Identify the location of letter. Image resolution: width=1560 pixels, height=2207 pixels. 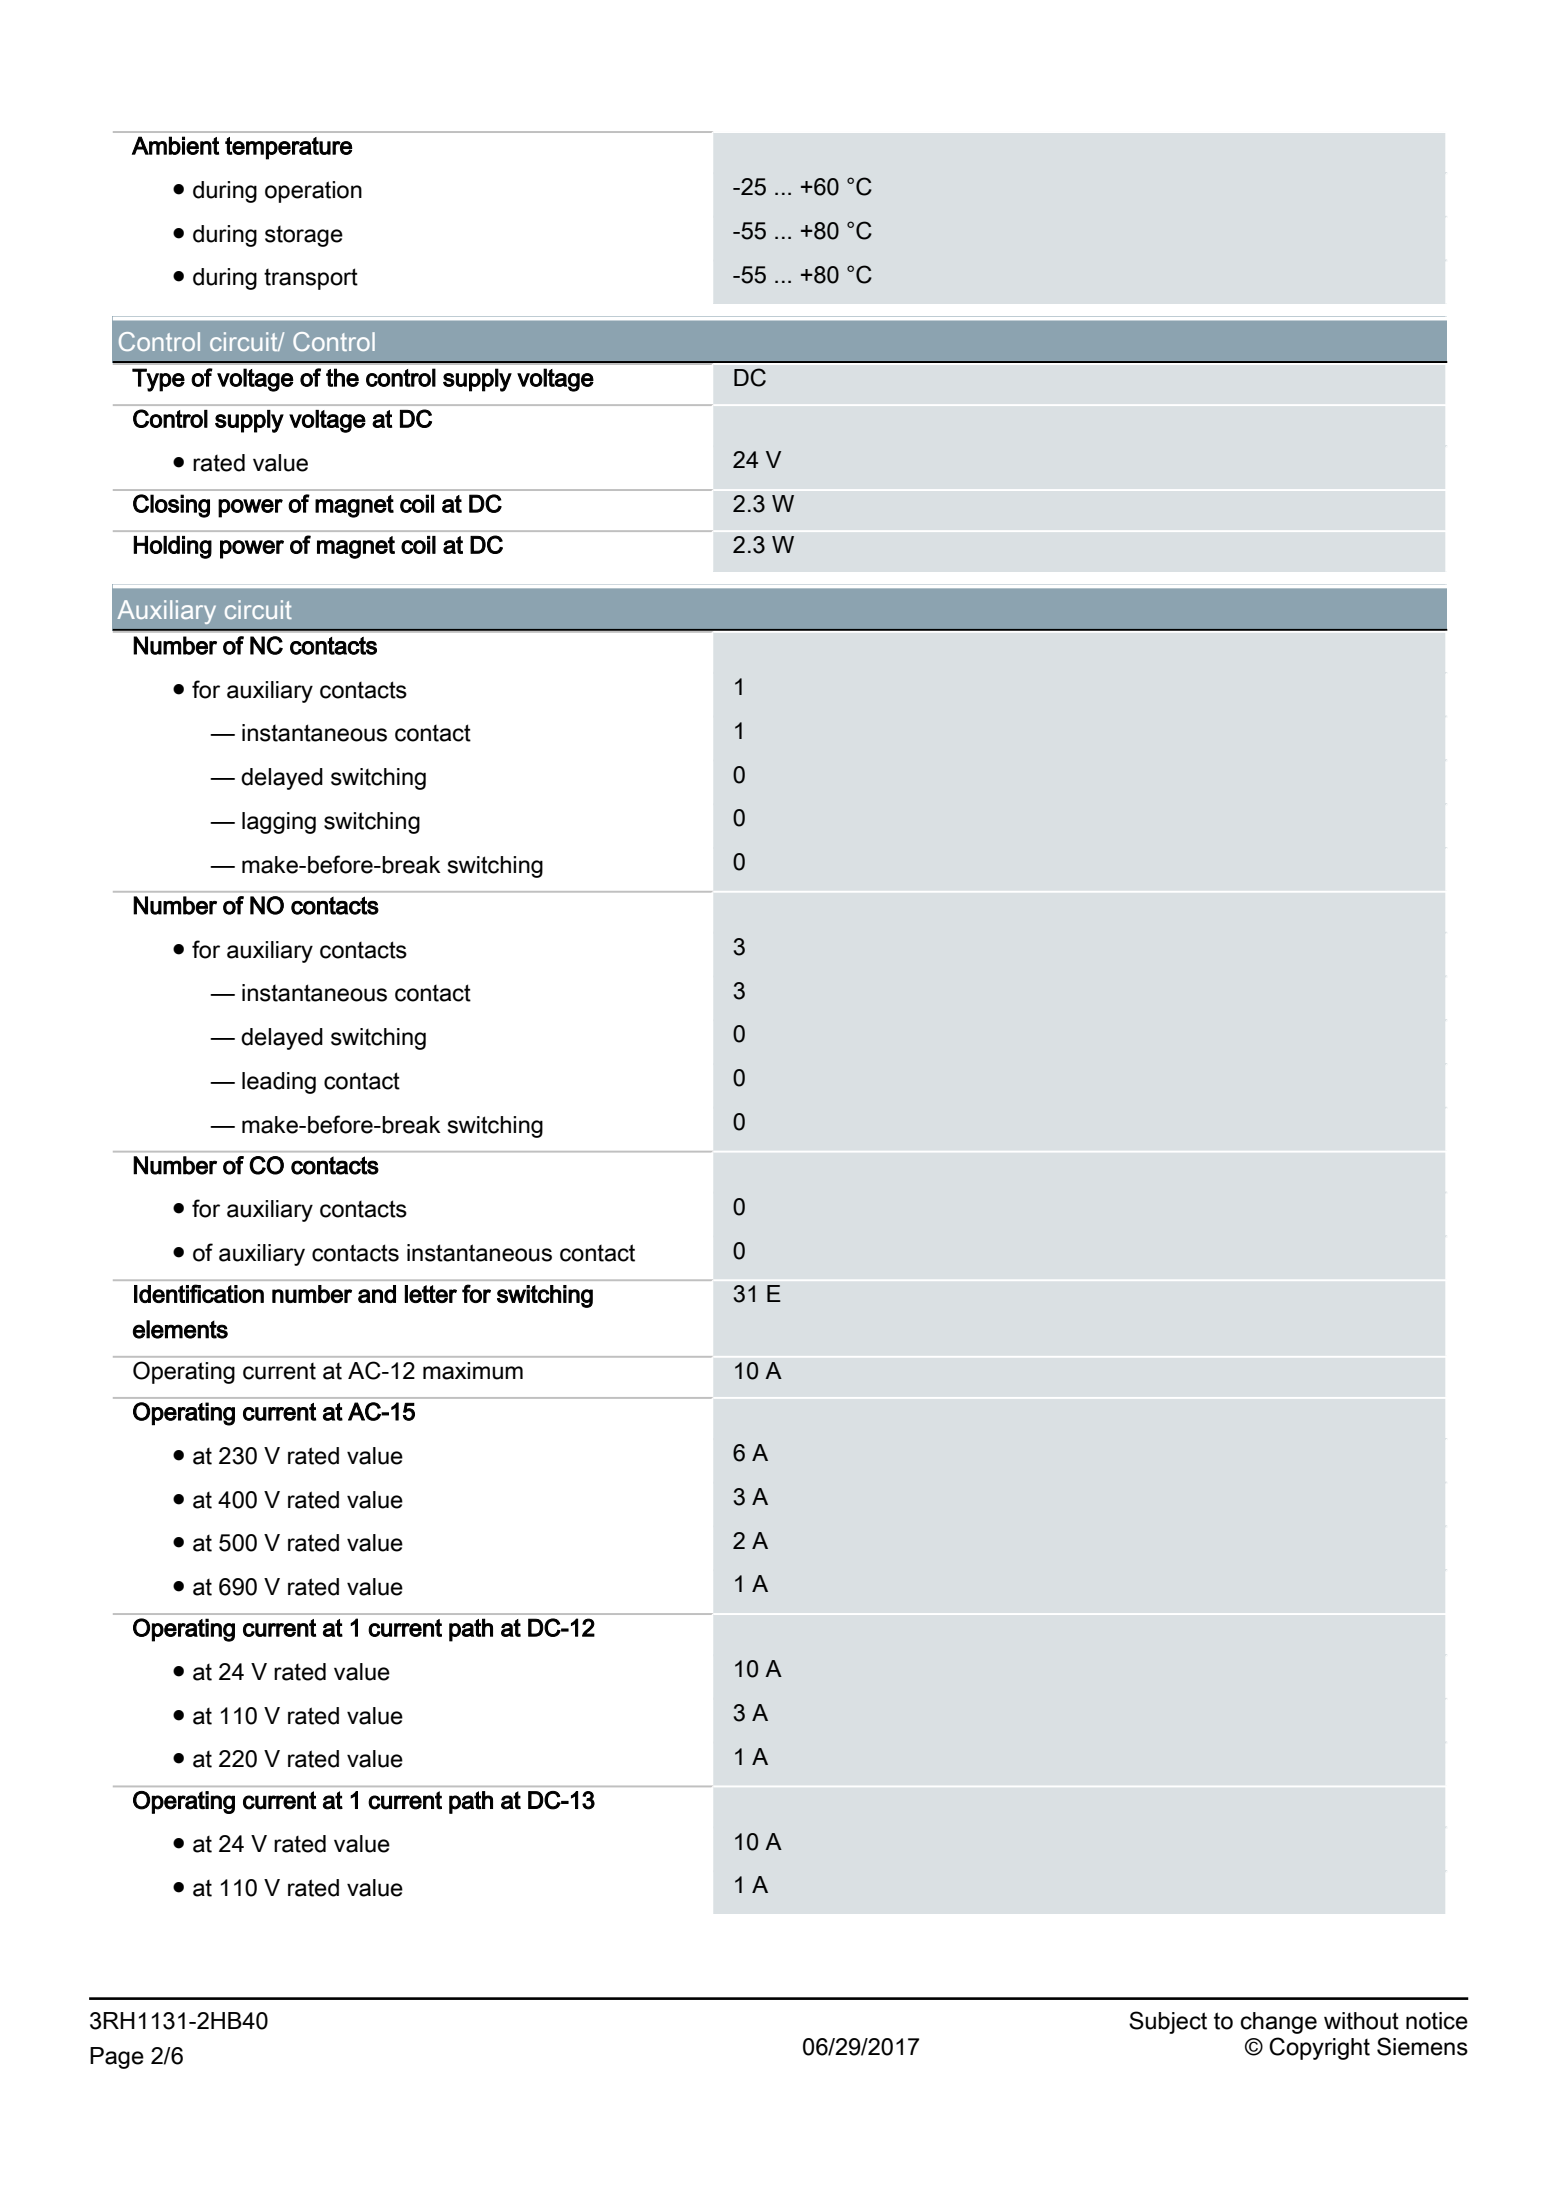
(431, 1294).
